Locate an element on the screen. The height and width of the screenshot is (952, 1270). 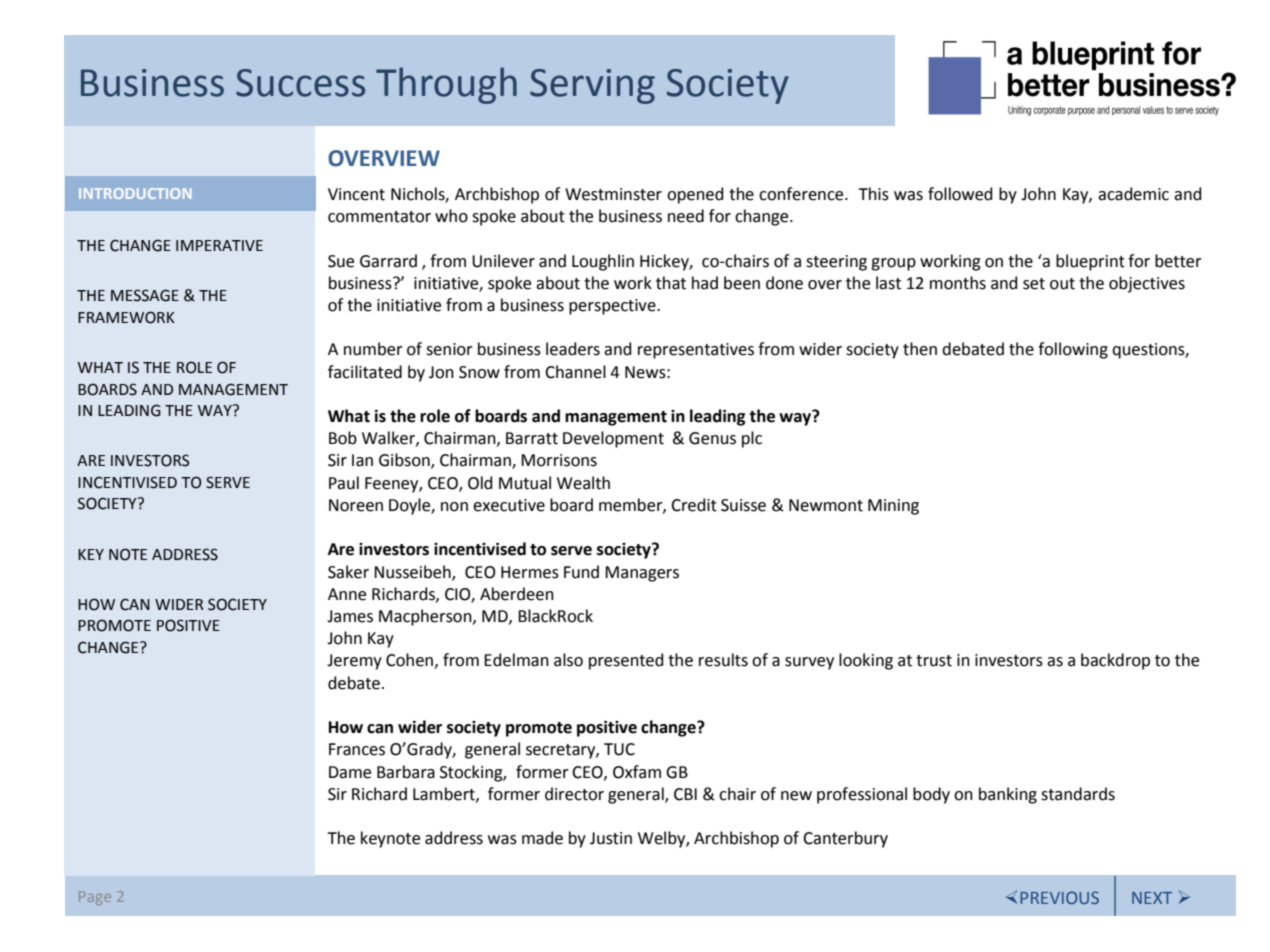
Paul is located at coordinates (344, 483).
